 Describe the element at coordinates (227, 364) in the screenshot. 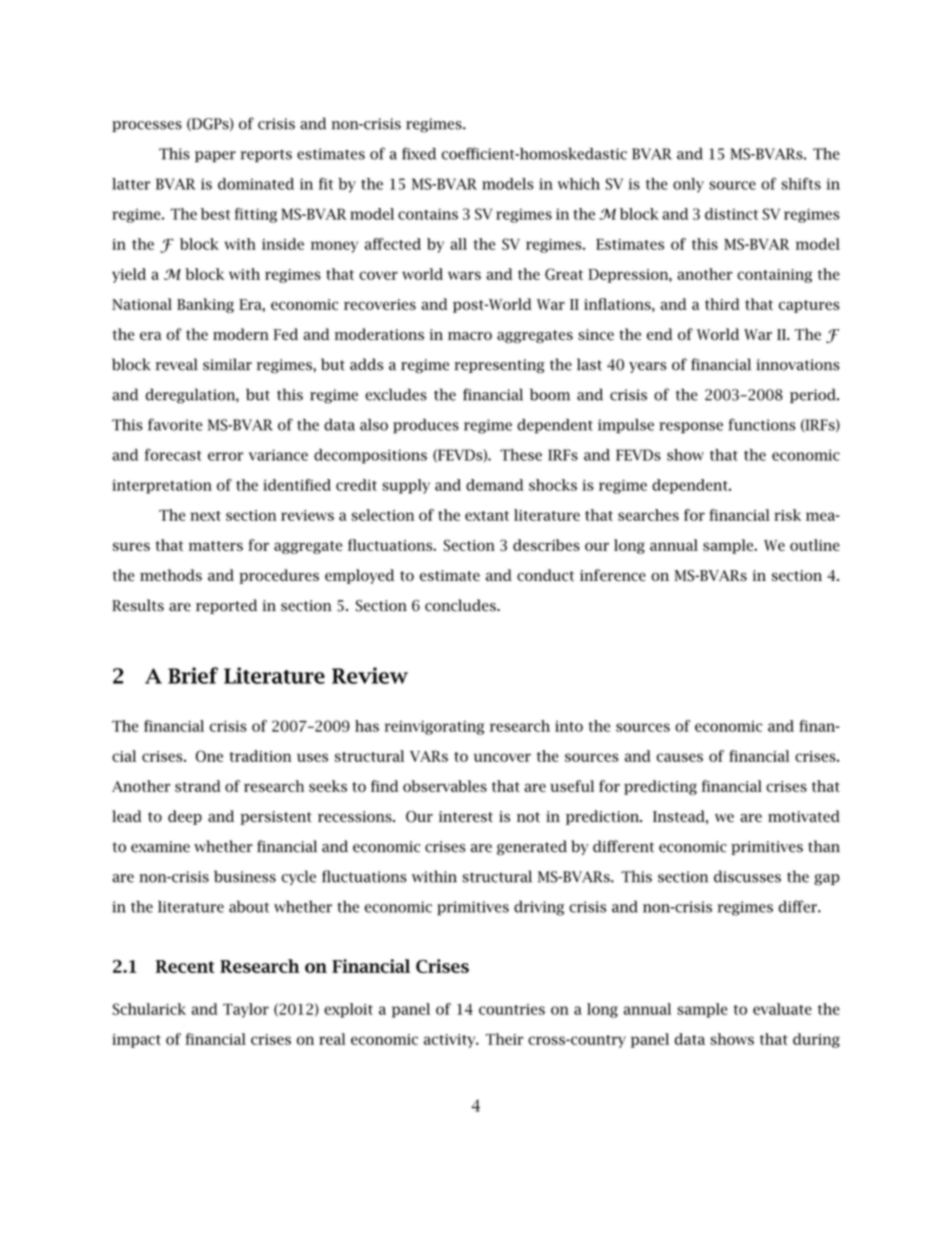

I see `similar` at that location.
